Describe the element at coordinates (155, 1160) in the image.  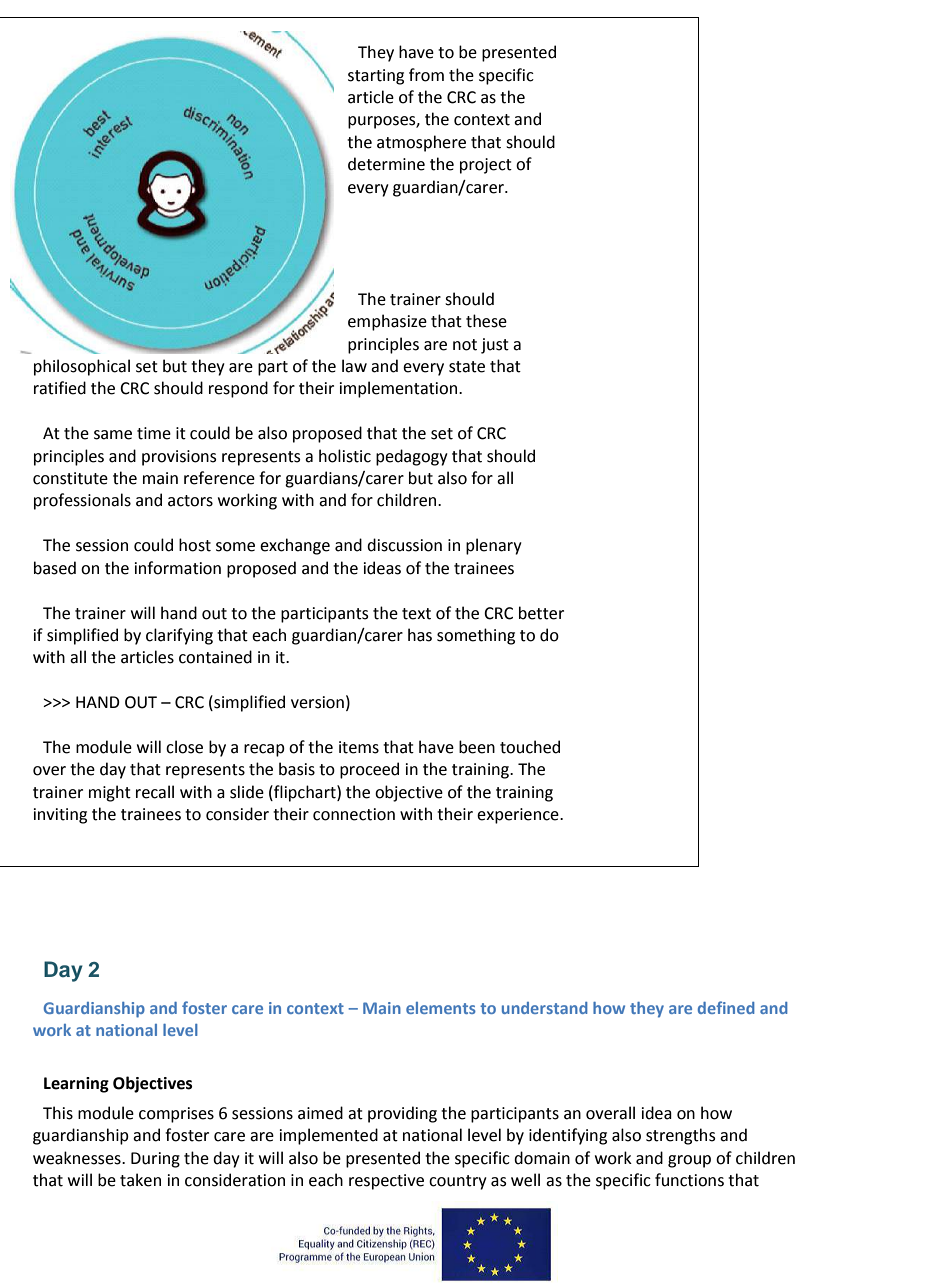
I see `During` at that location.
